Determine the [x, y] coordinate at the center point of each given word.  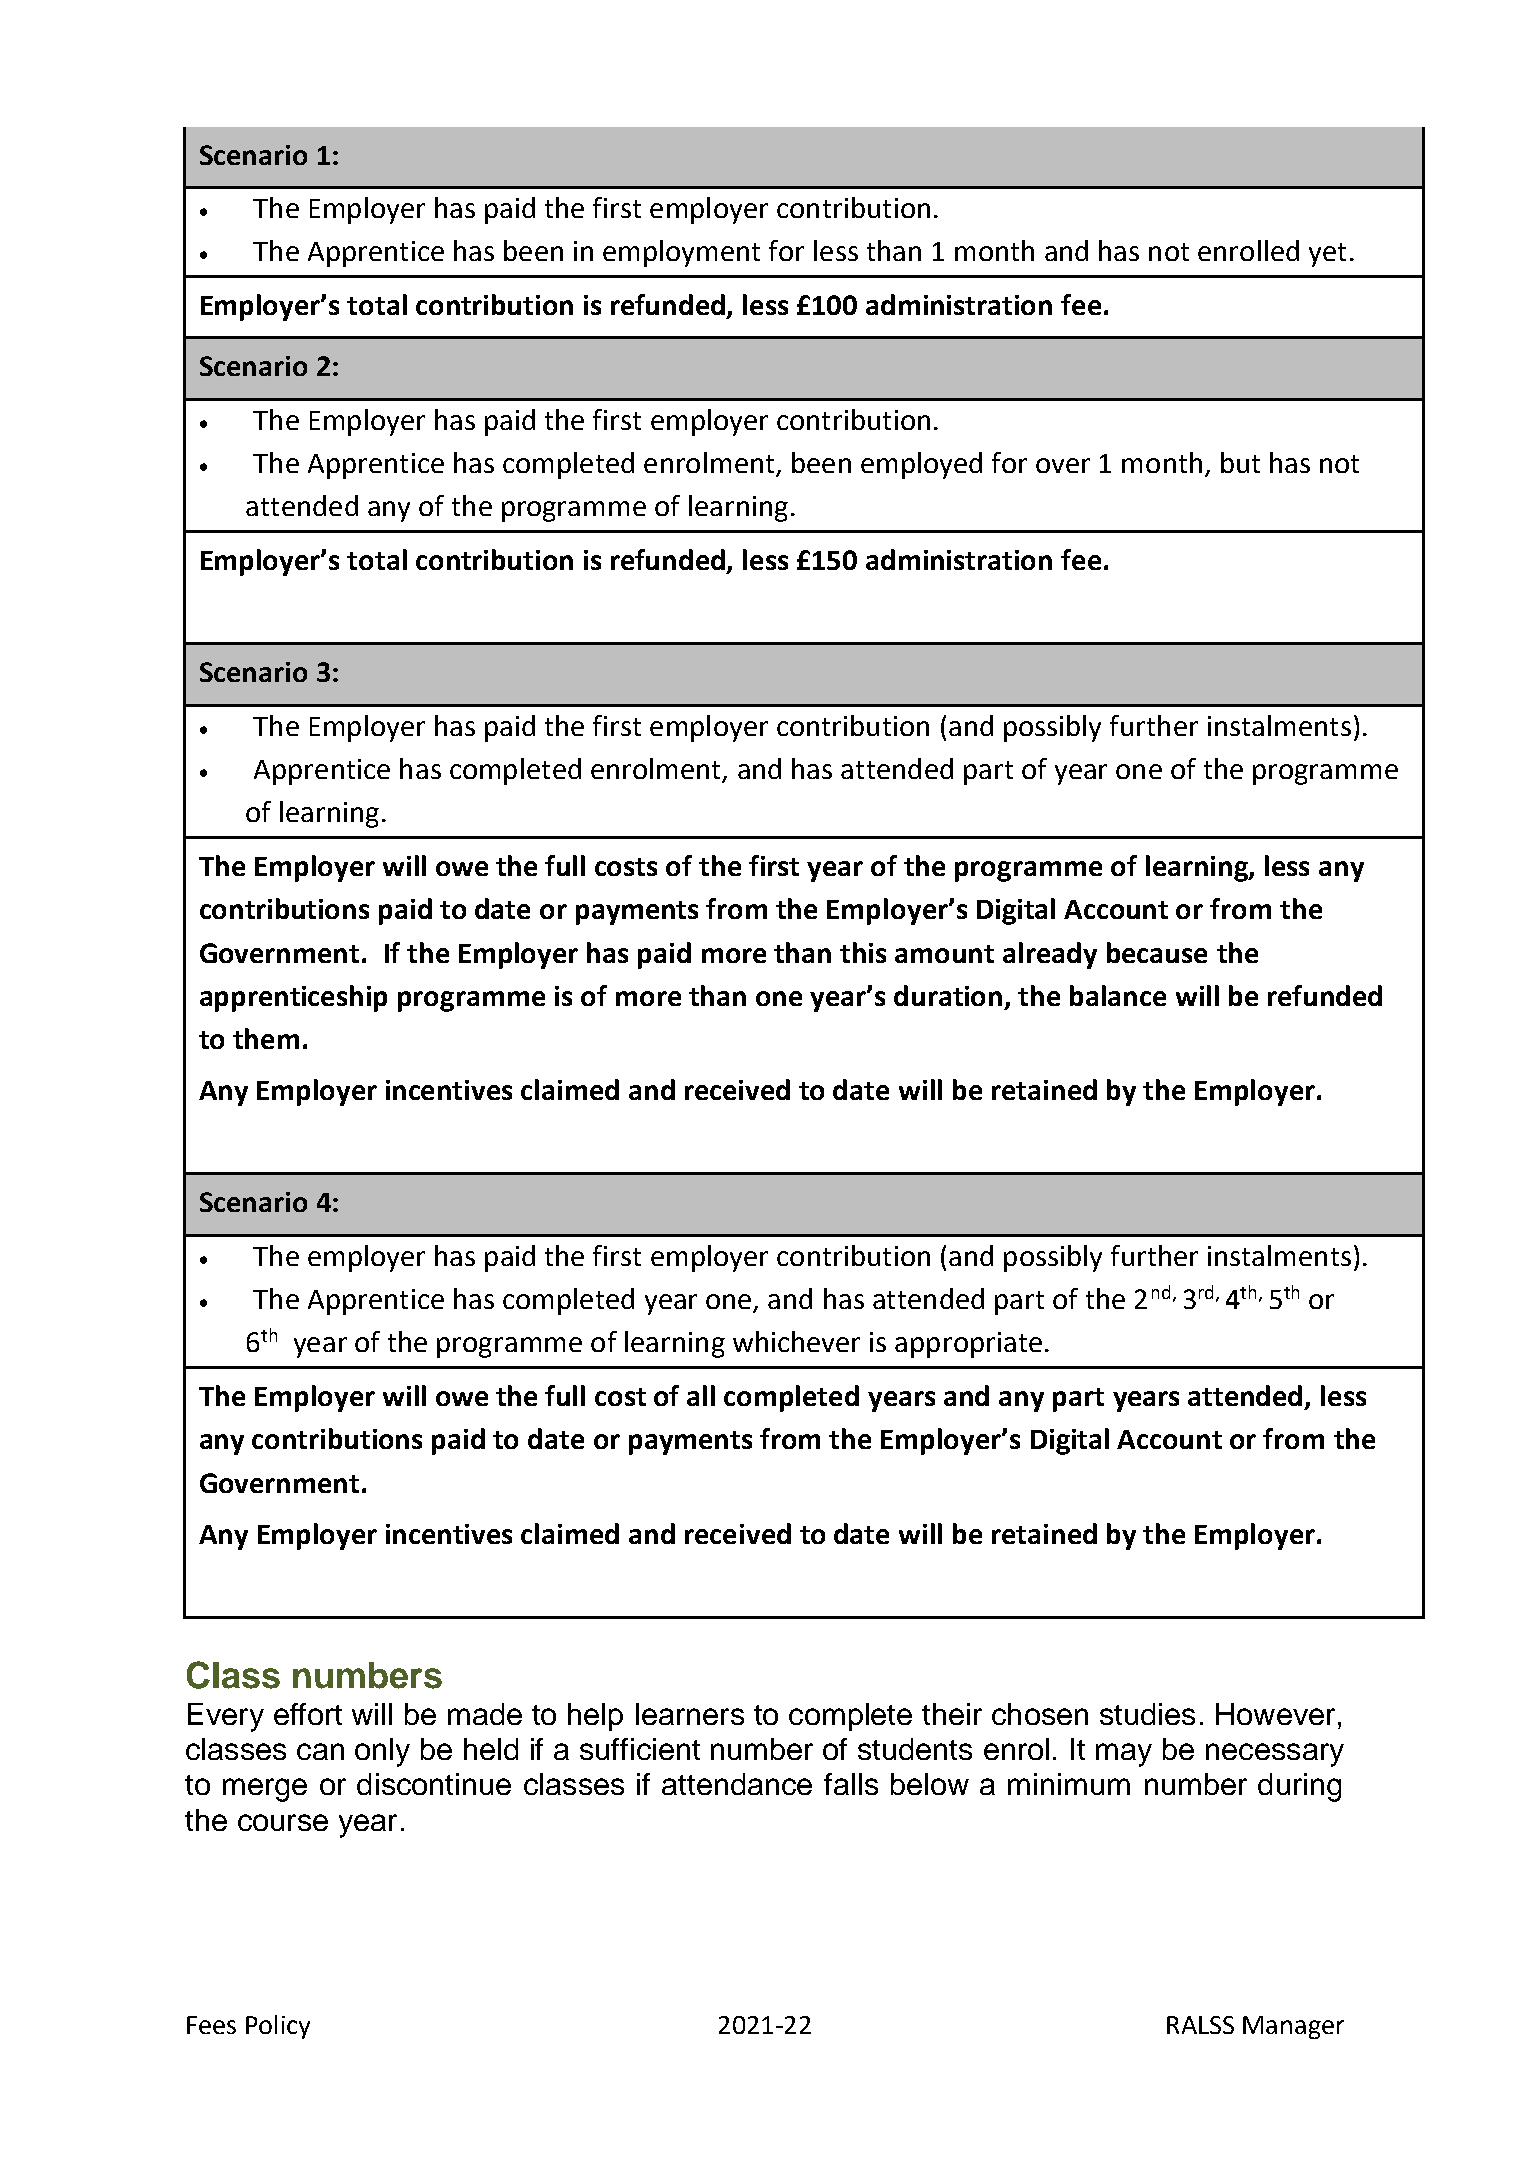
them [266, 1038]
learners [690, 1714]
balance [1118, 995]
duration [948, 995]
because [1157, 952]
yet [1327, 255]
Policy [278, 2027]
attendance [737, 1784]
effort [308, 1714]
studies [1147, 1714]
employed [921, 465]
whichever [796, 1341]
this [863, 952]
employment [681, 253]
